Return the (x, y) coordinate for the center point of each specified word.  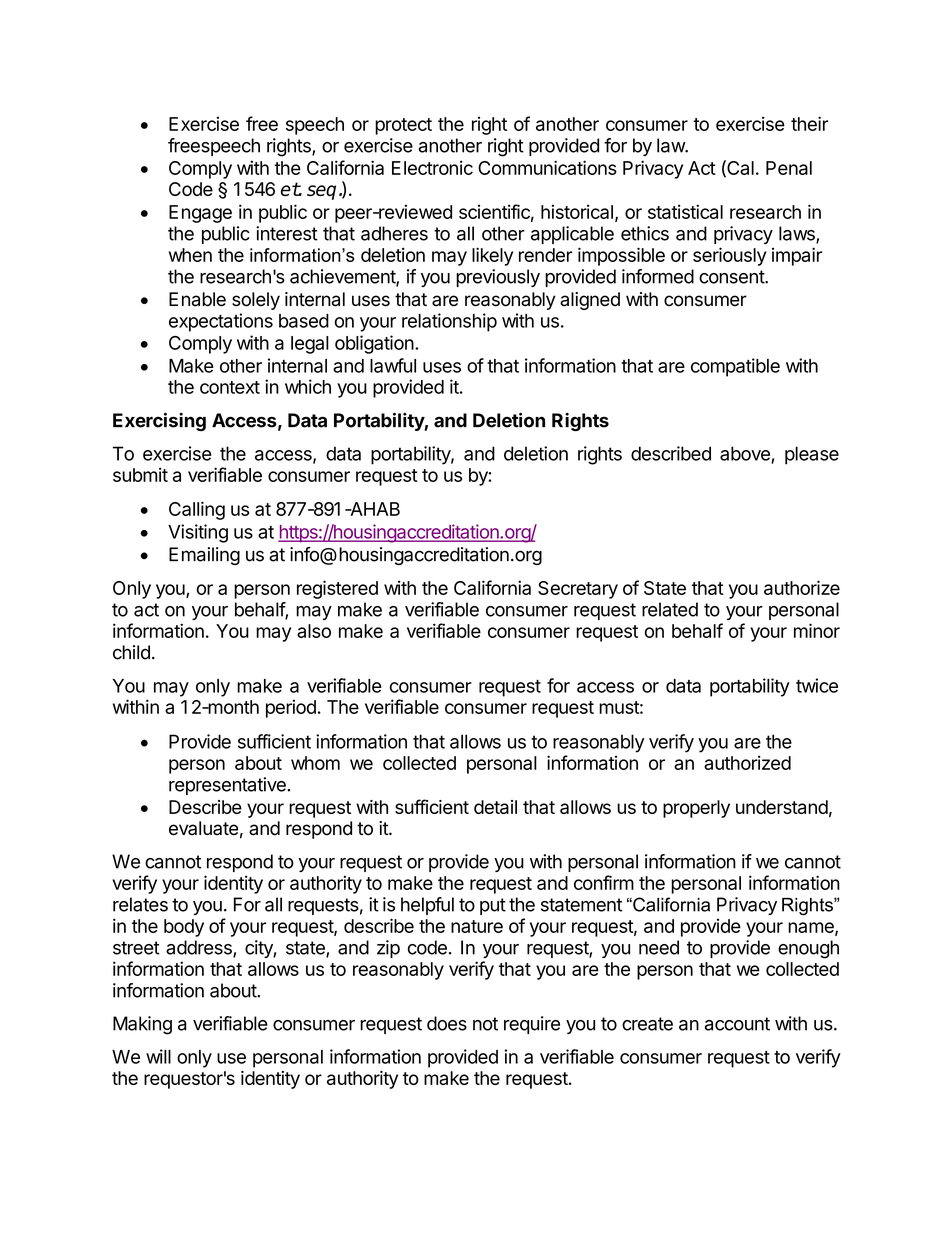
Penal (789, 168)
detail (495, 807)
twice (817, 685)
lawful (393, 365)
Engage (200, 214)
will (158, 1056)
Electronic (432, 167)
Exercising (159, 422)
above (746, 454)
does (447, 1023)
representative (228, 786)
